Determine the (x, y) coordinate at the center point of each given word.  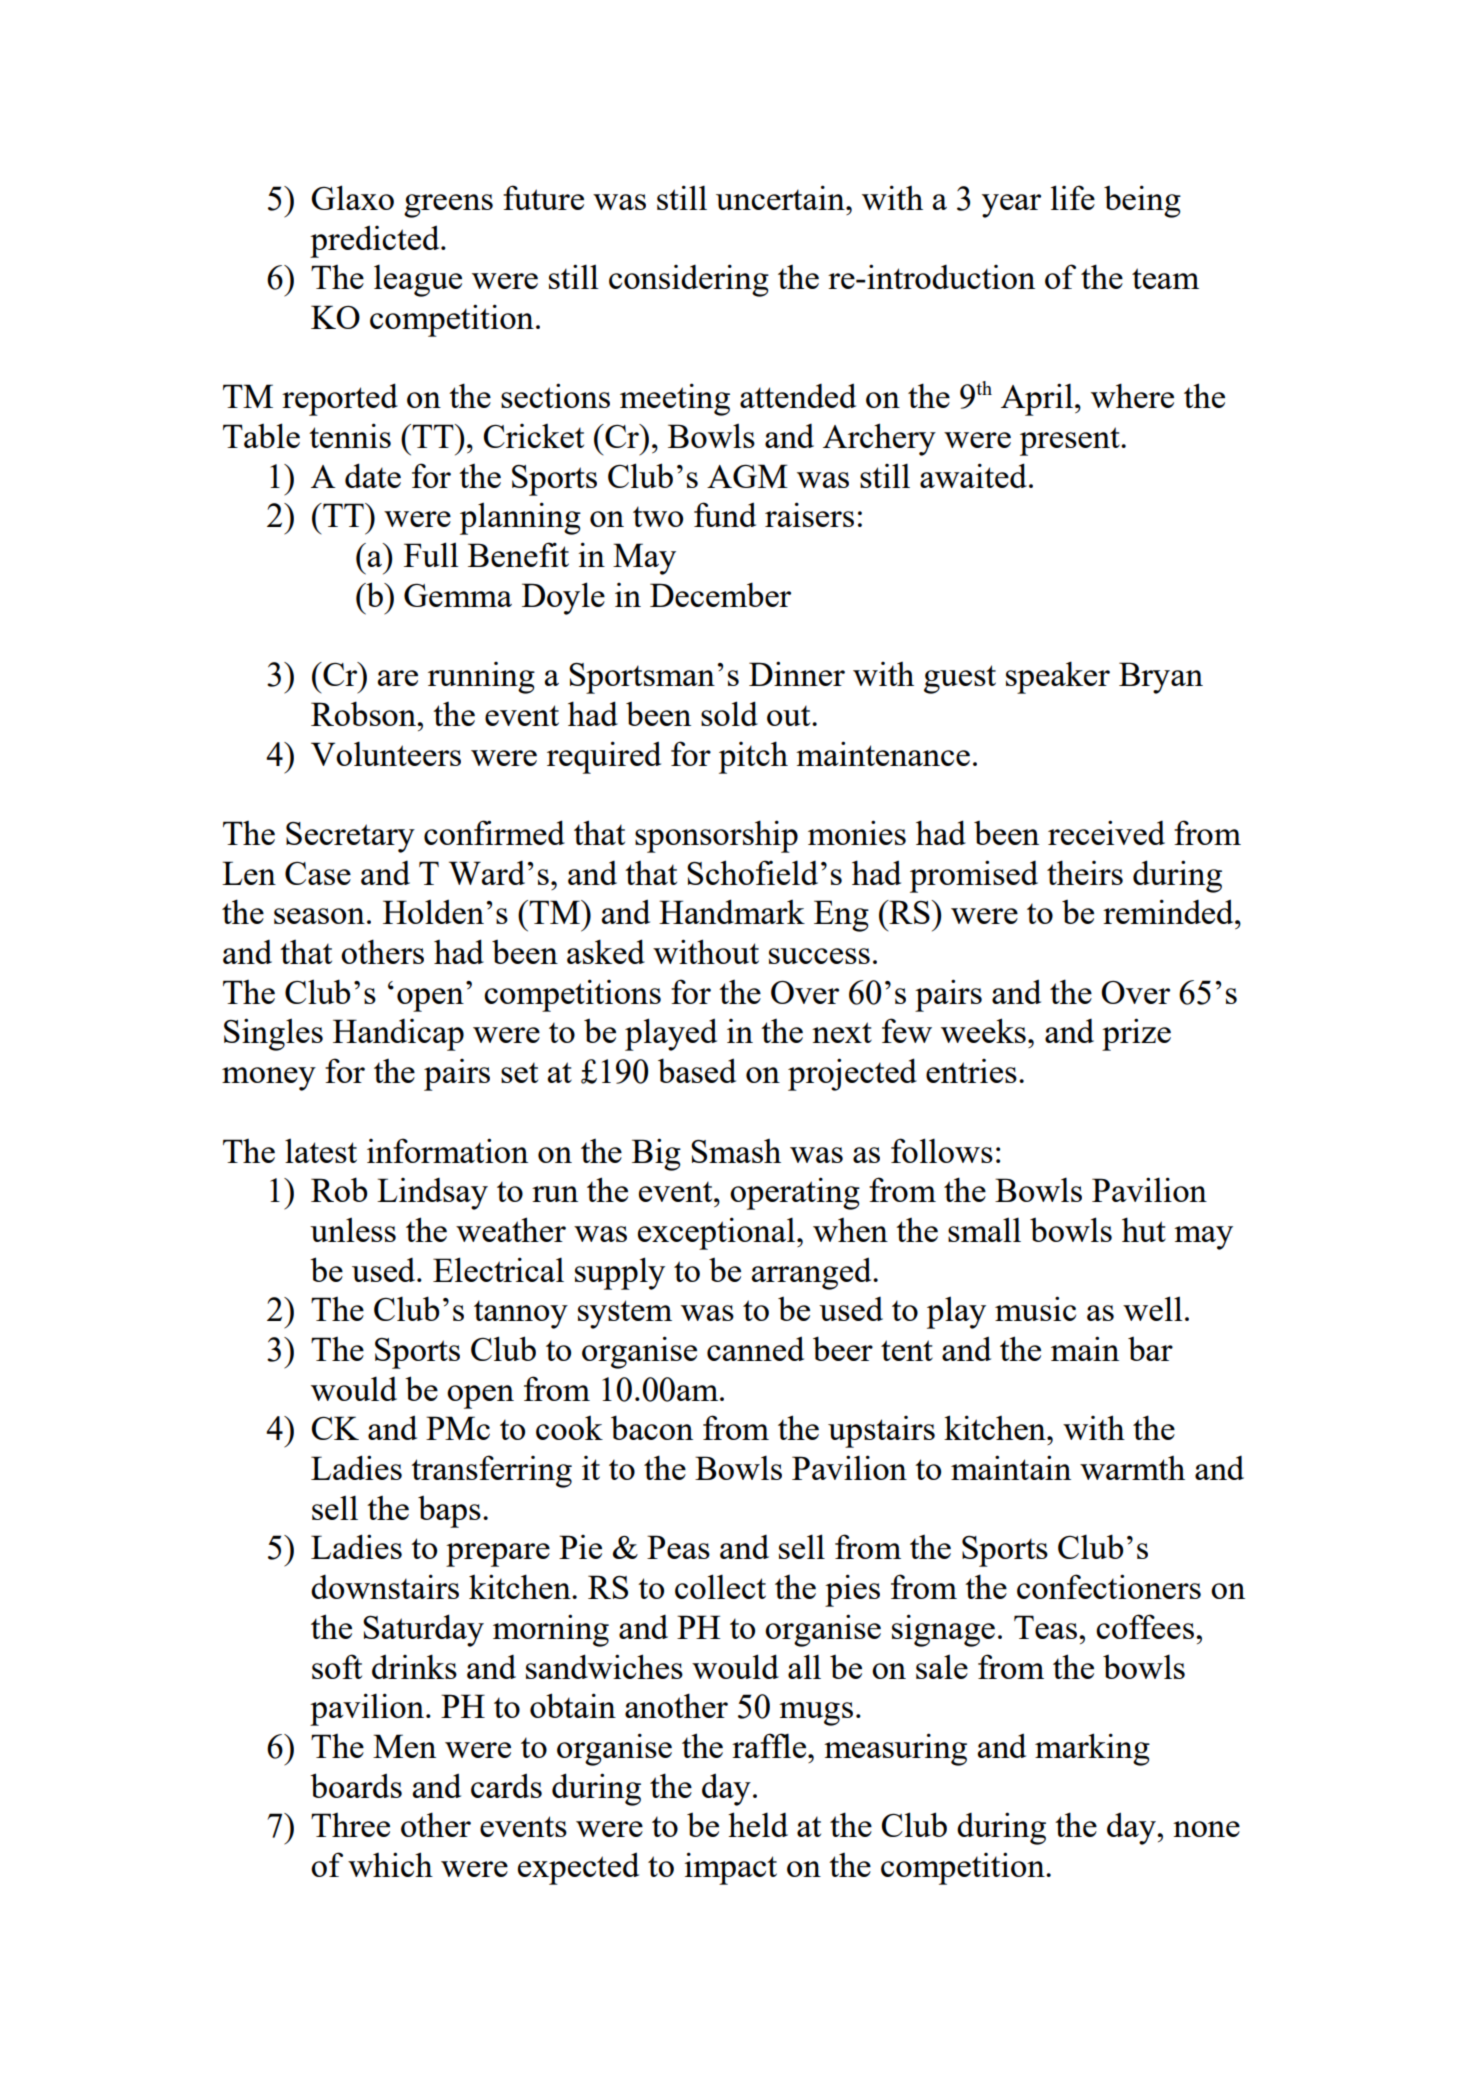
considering (689, 280)
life (1073, 197)
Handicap (398, 1035)
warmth (1132, 1468)
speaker (1058, 677)
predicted (376, 241)
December (720, 594)
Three (350, 1825)
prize (1136, 1034)
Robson (365, 713)
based (697, 1070)
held (758, 1824)
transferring (491, 1471)
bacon (652, 1427)
